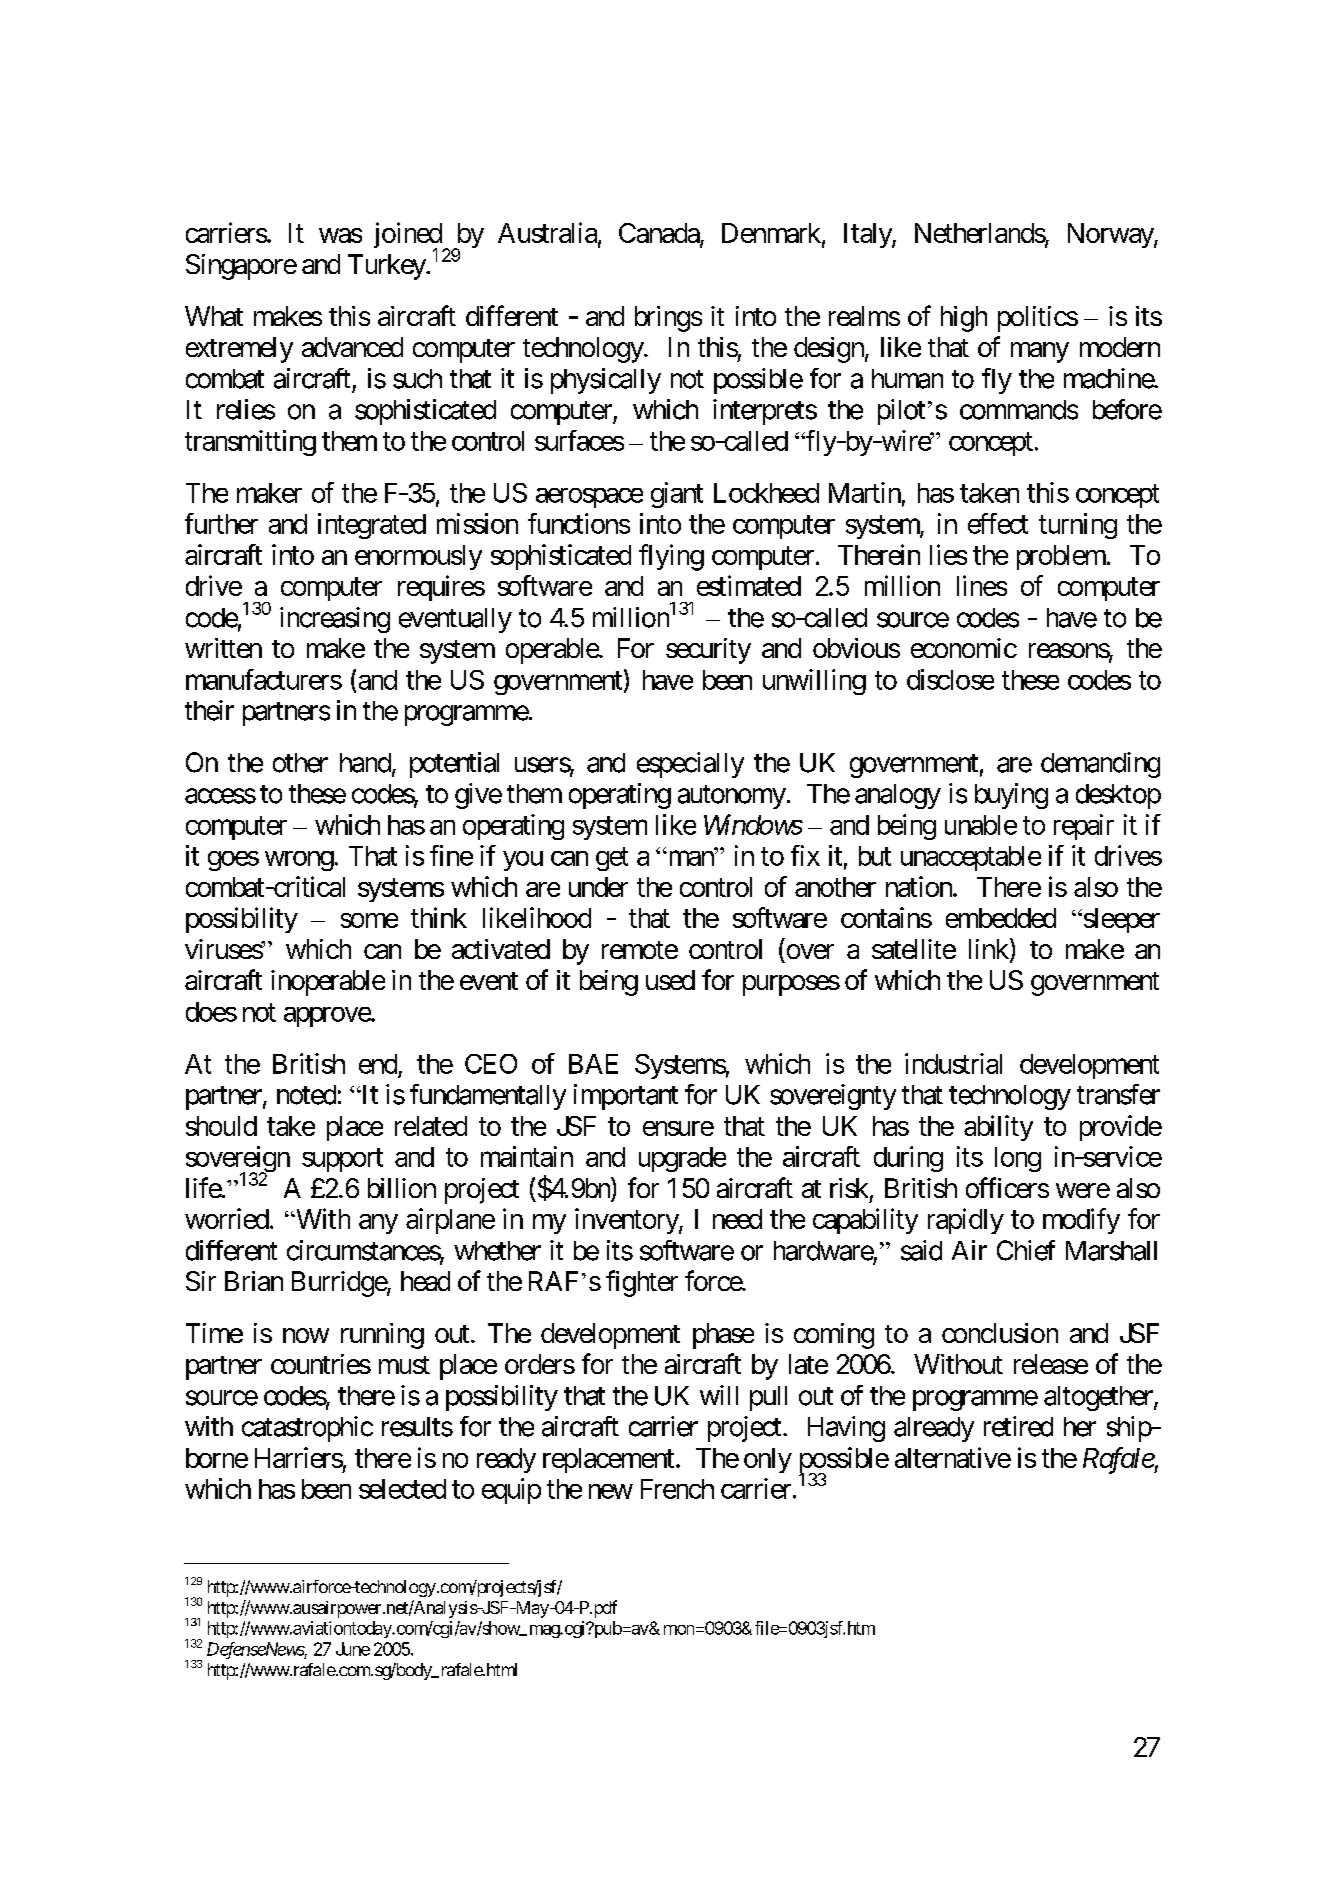  I want to click on high, so click(964, 319).
